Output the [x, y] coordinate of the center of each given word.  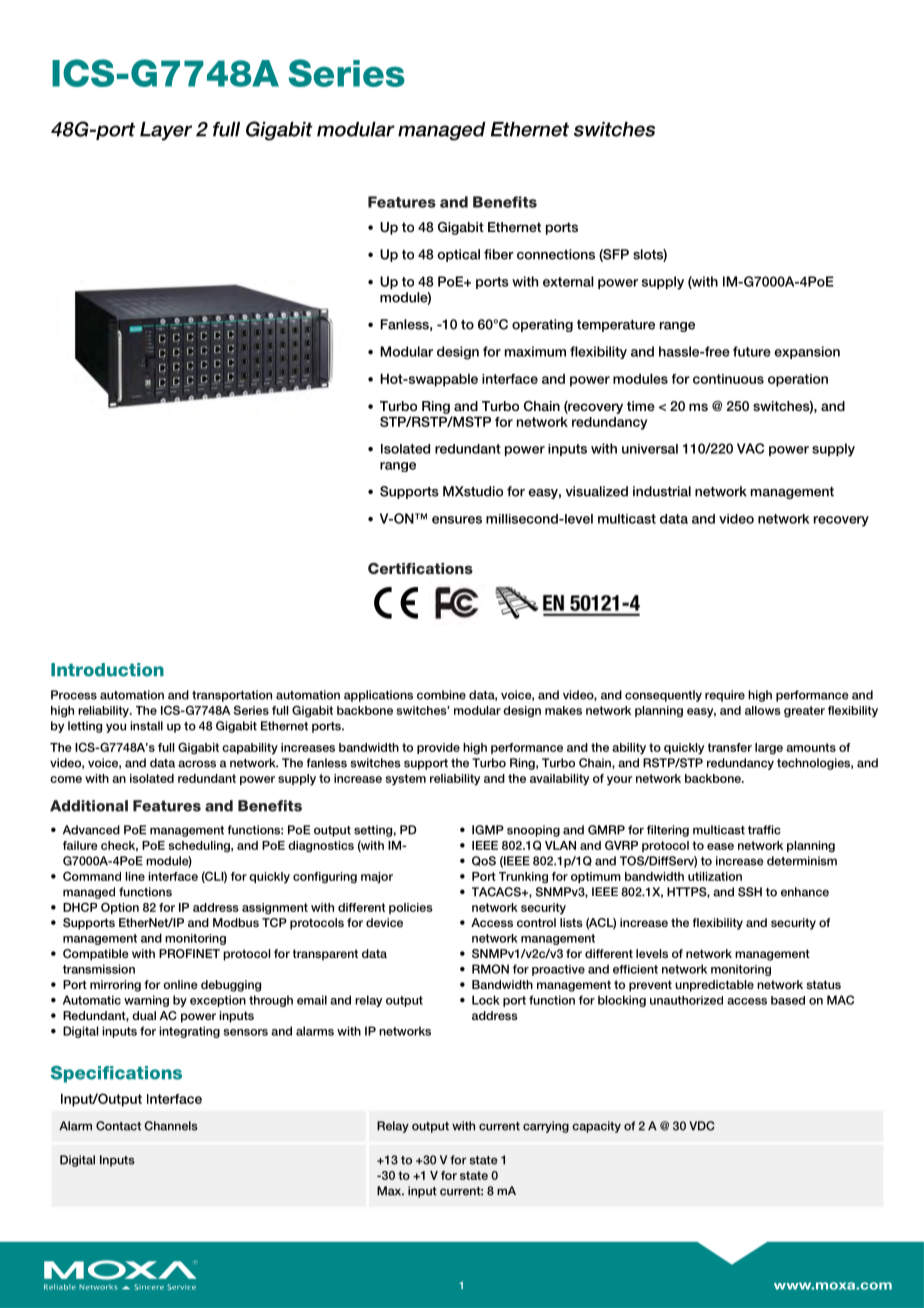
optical [458, 255]
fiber [499, 254]
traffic [764, 830]
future [752, 351]
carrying [546, 1127]
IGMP [488, 830]
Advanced [91, 830]
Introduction [107, 670]
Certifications [420, 568]
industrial [662, 491]
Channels [171, 1126]
